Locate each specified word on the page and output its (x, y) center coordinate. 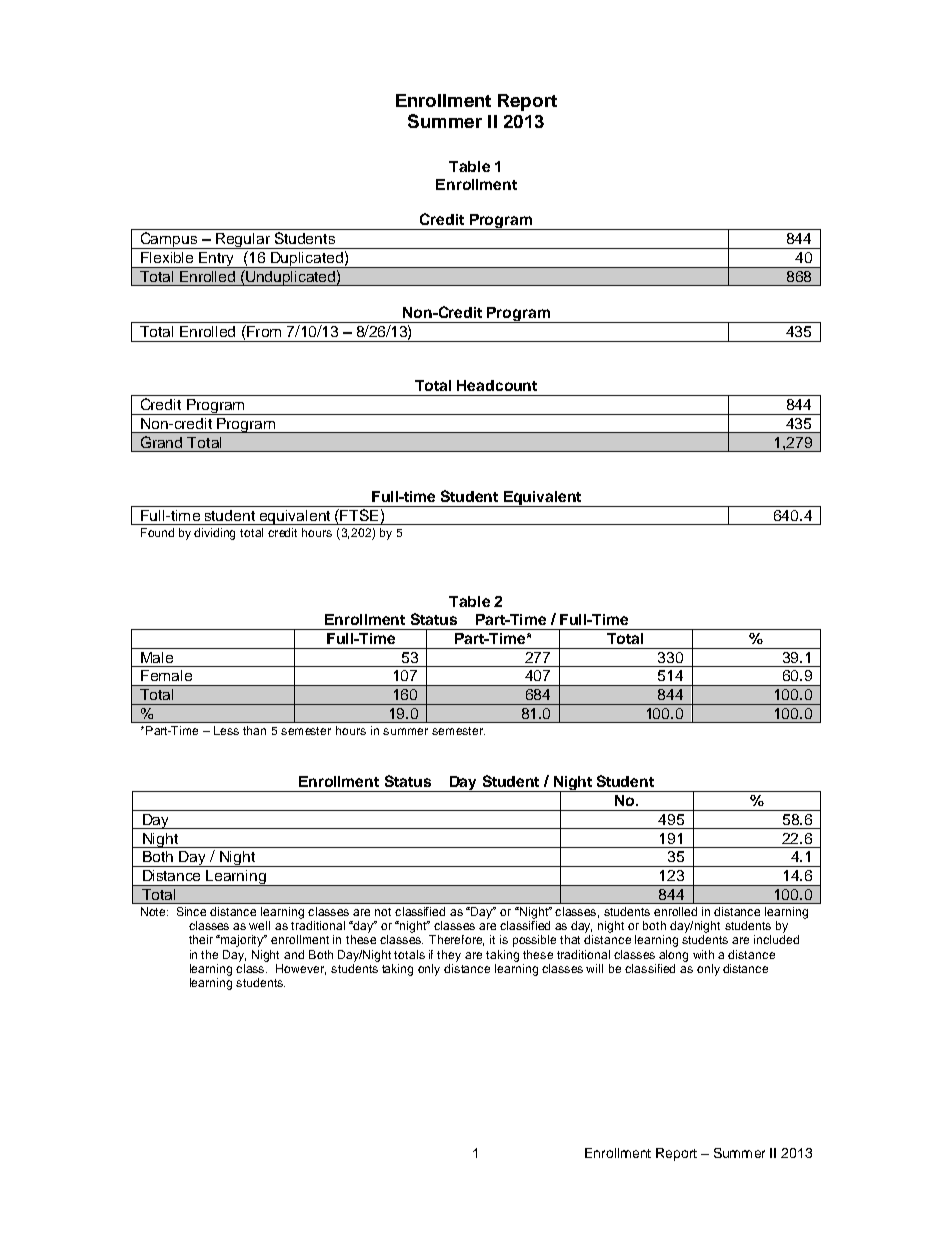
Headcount (497, 385)
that (570, 939)
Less (226, 730)
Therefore (456, 940)
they (449, 956)
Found (157, 532)
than (254, 730)
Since (191, 911)
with (703, 954)
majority (242, 941)
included (776, 939)
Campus (169, 240)
